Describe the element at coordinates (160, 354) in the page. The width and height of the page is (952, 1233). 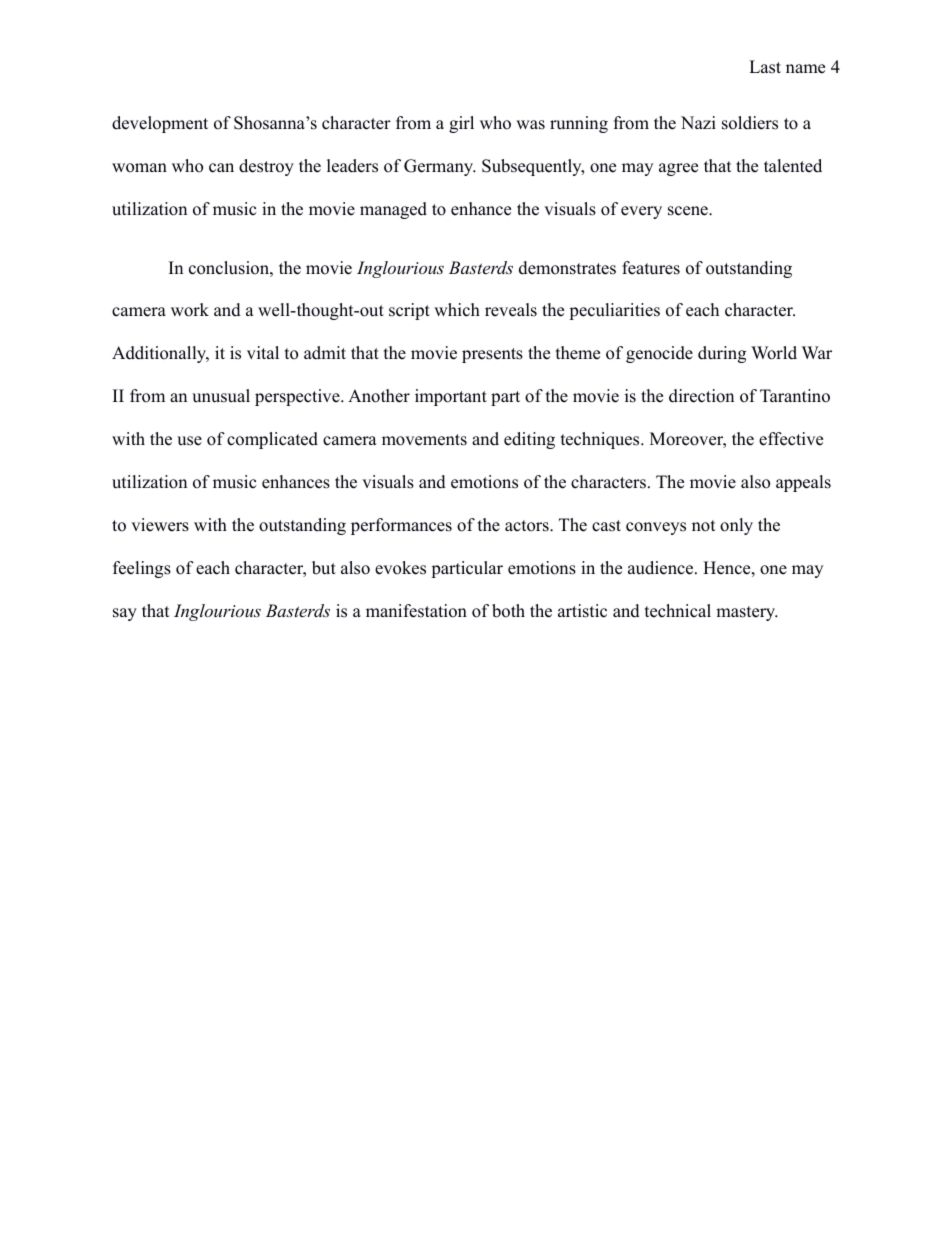
I see `Additionally` at that location.
